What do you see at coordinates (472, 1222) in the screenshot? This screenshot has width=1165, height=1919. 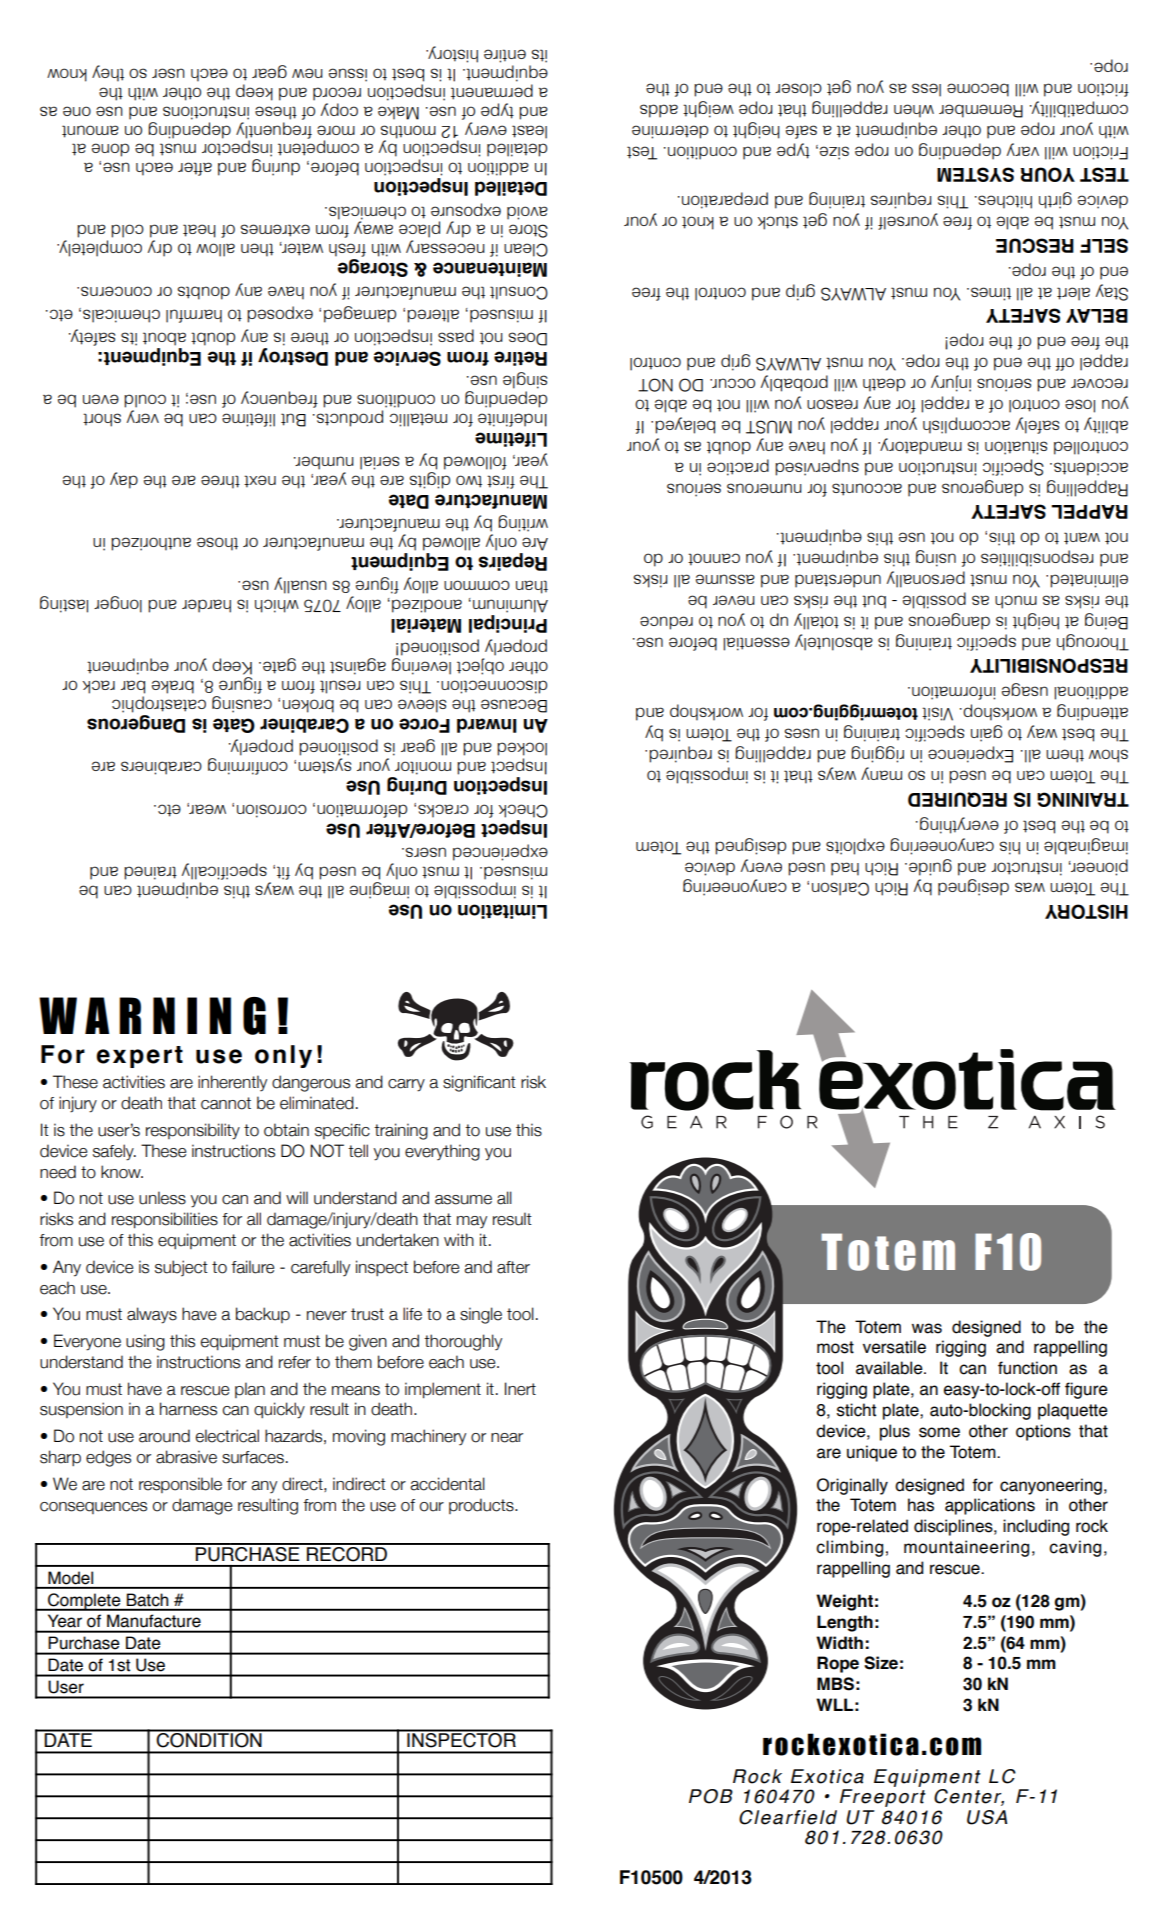 I see `may` at bounding box center [472, 1222].
